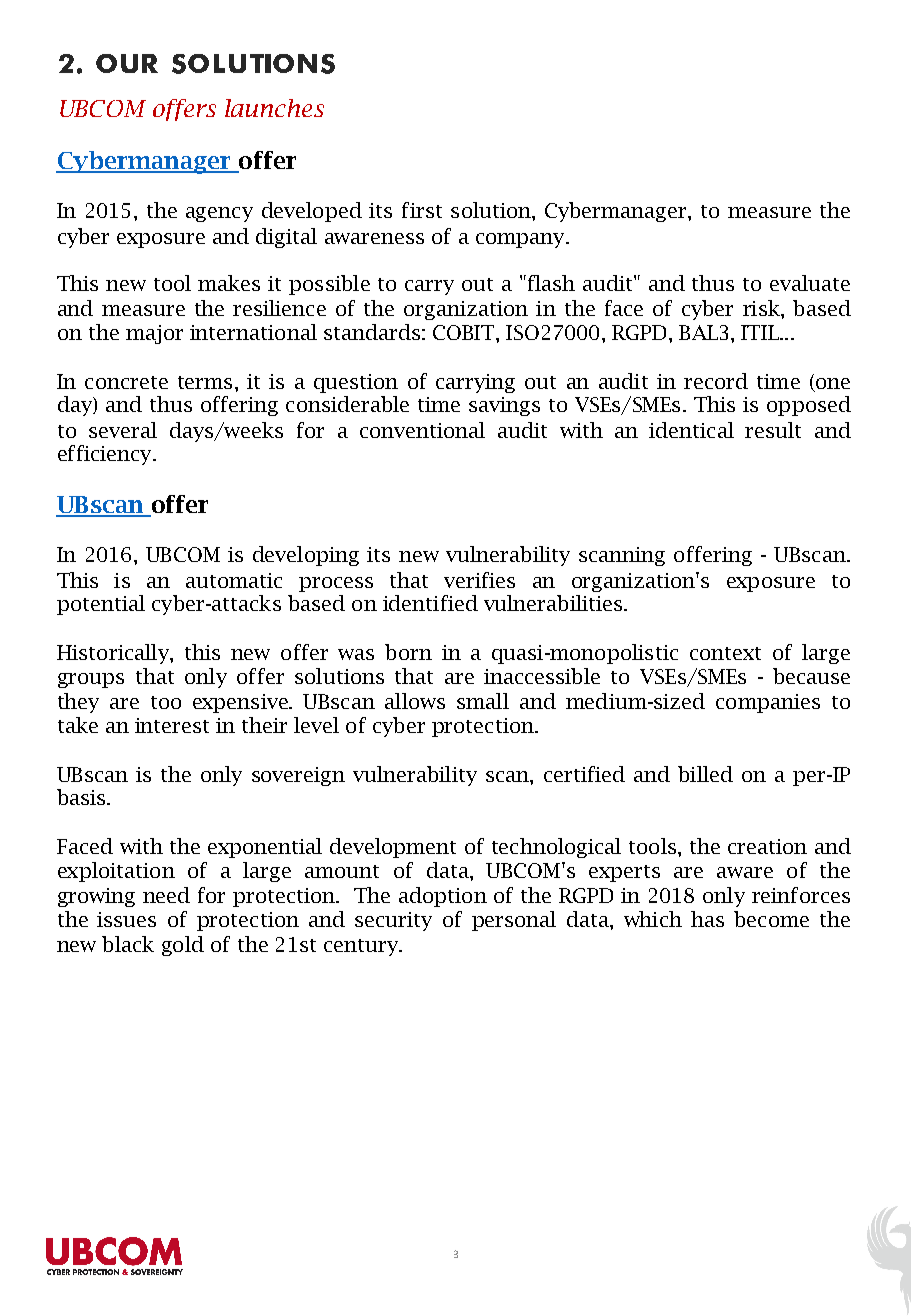  I want to click on savings, so click(504, 406).
